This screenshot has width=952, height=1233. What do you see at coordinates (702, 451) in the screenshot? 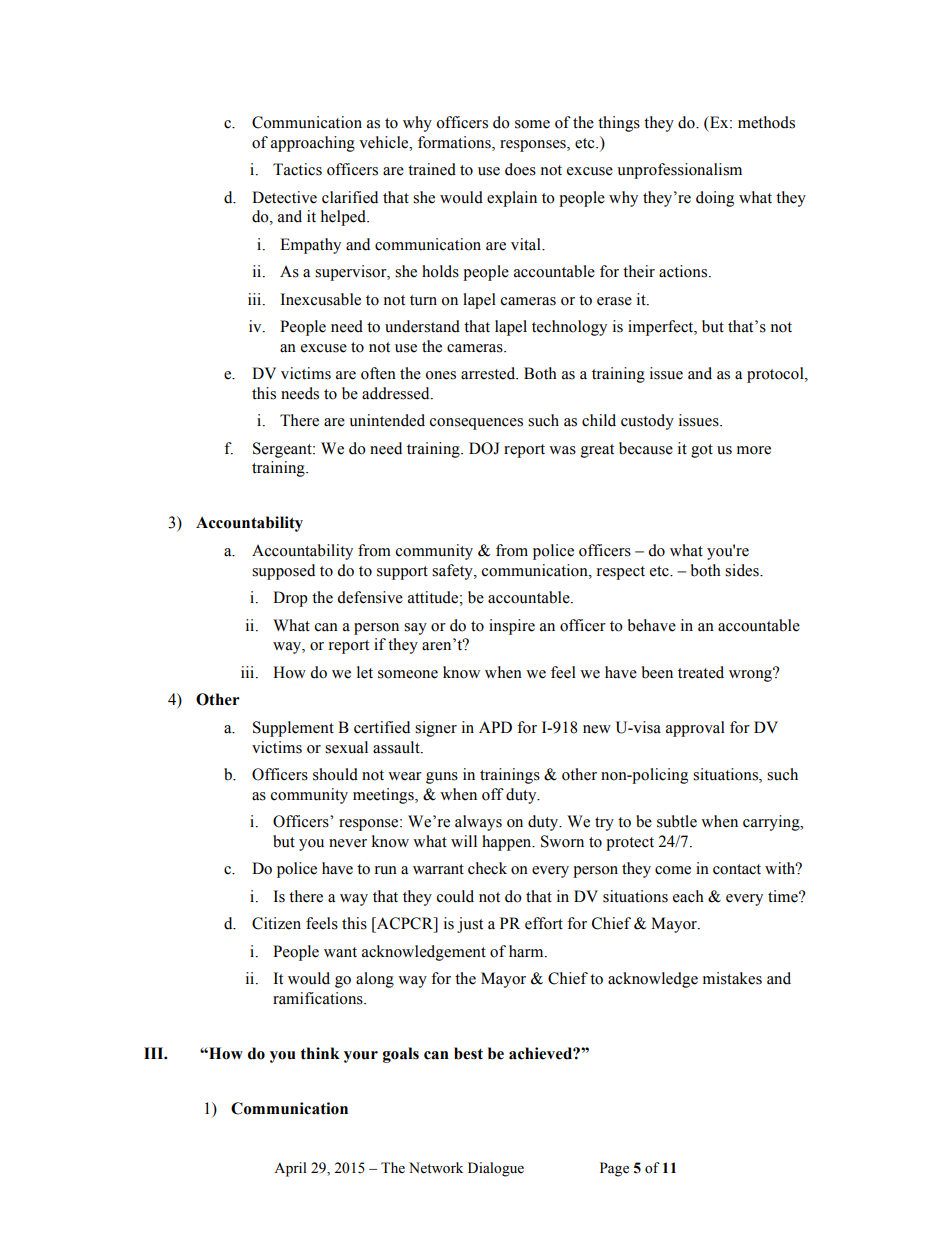
I see `got` at bounding box center [702, 451].
